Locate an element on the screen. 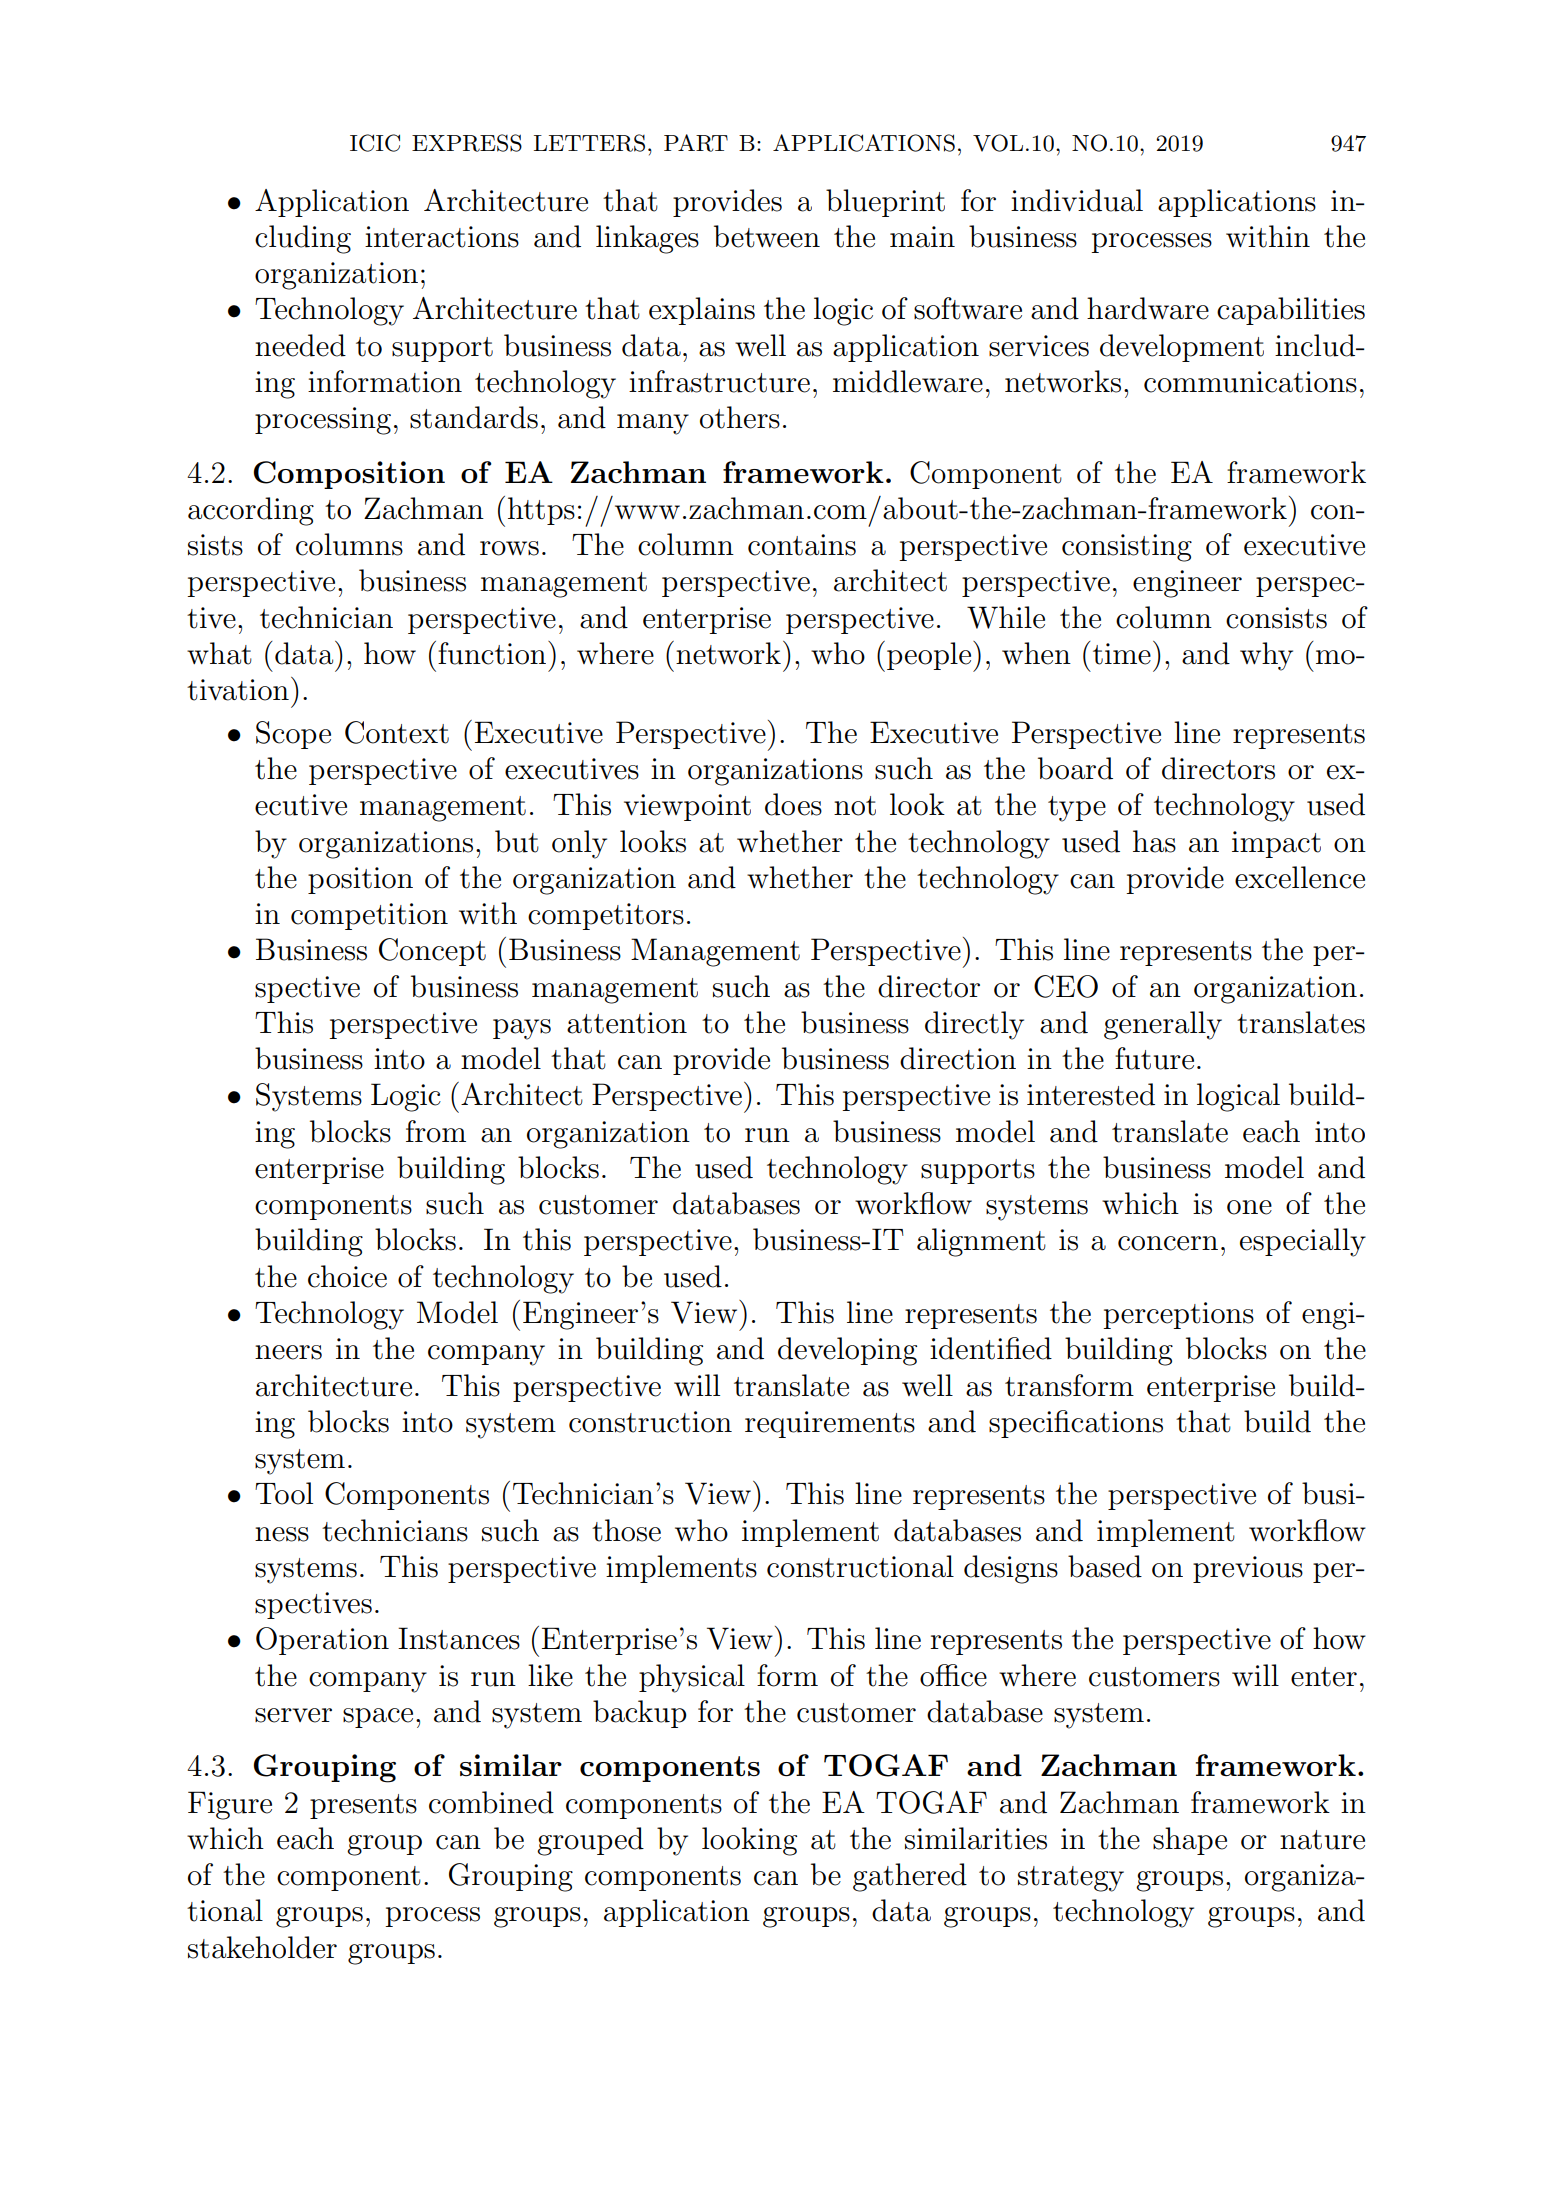 The image size is (1548, 2189). individual is located at coordinates (1077, 200).
